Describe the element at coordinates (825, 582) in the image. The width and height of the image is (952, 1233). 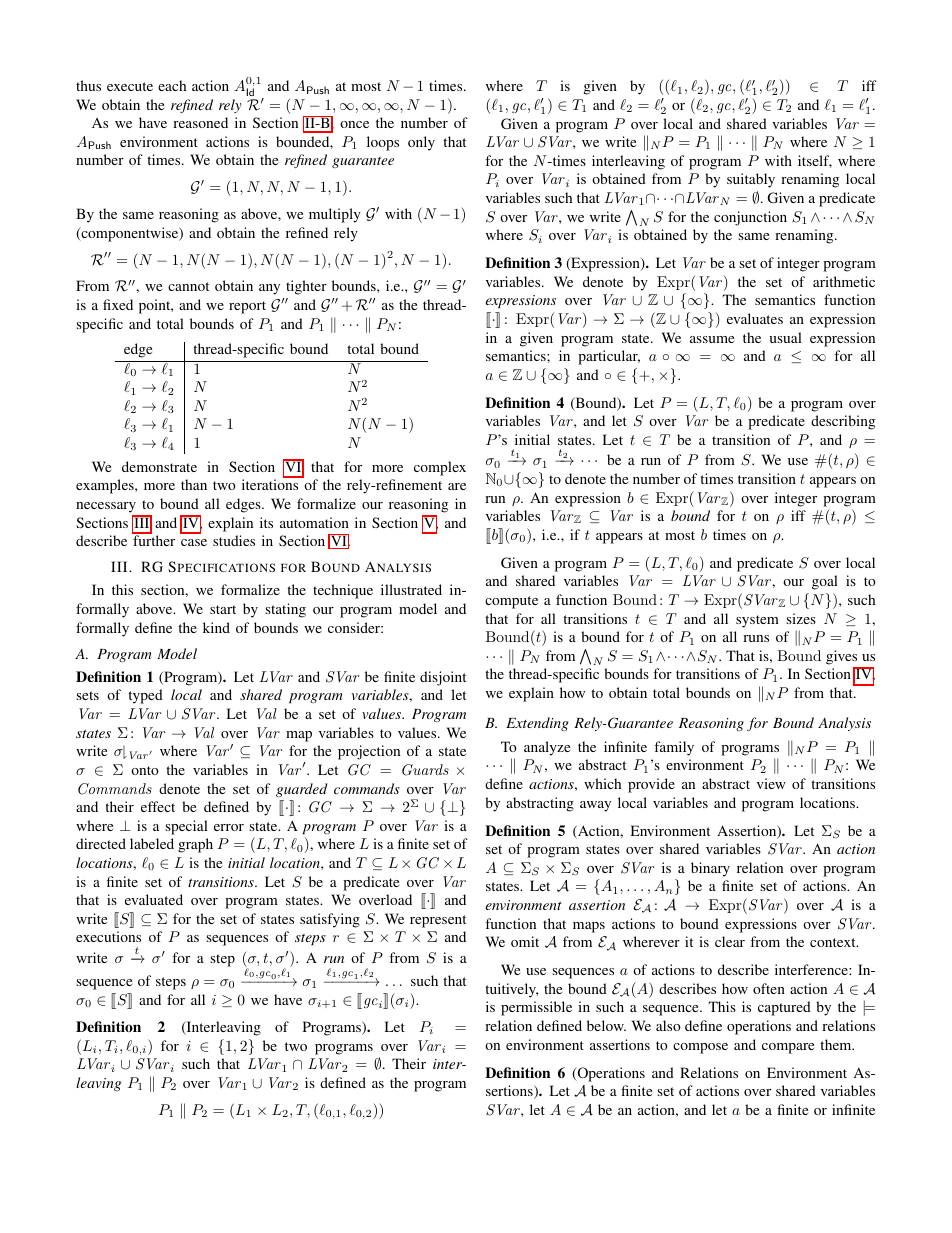
I see `goal` at that location.
